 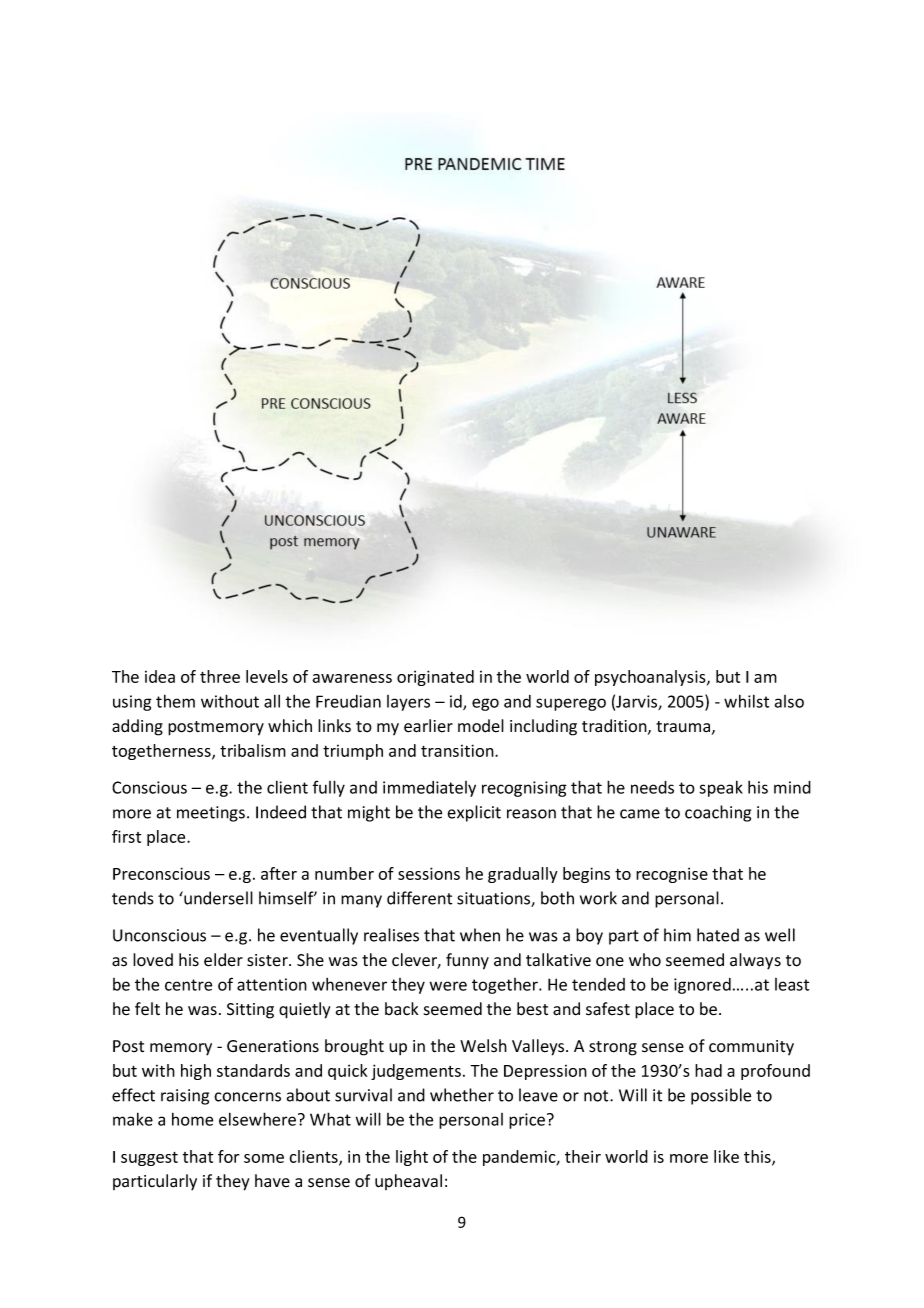 I want to click on whilst, so click(x=746, y=701).
